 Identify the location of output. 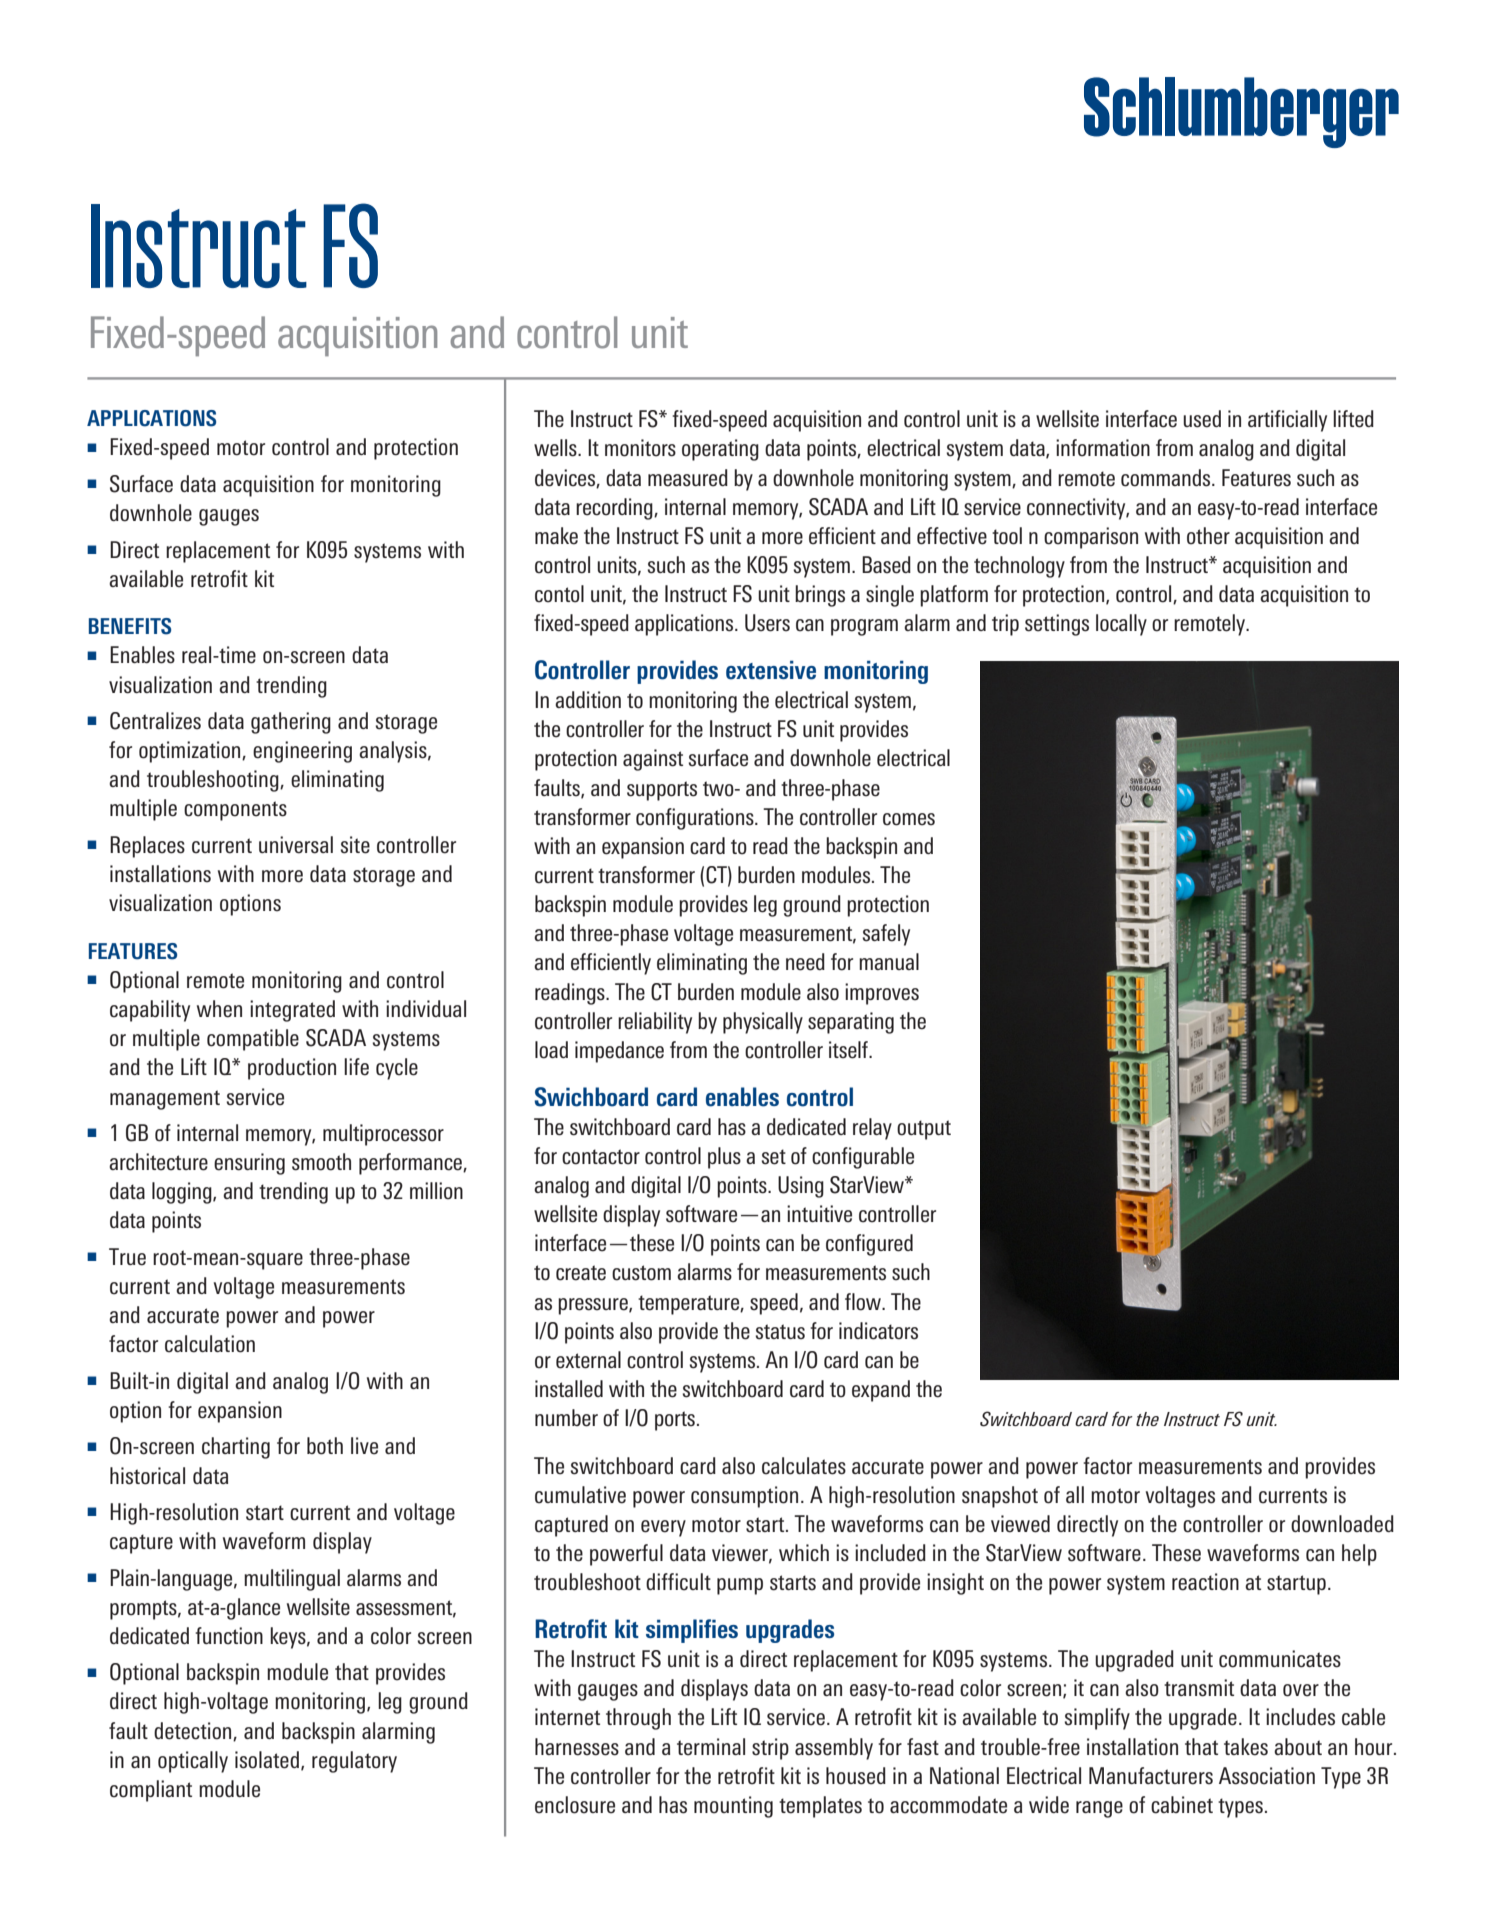
(924, 1130).
